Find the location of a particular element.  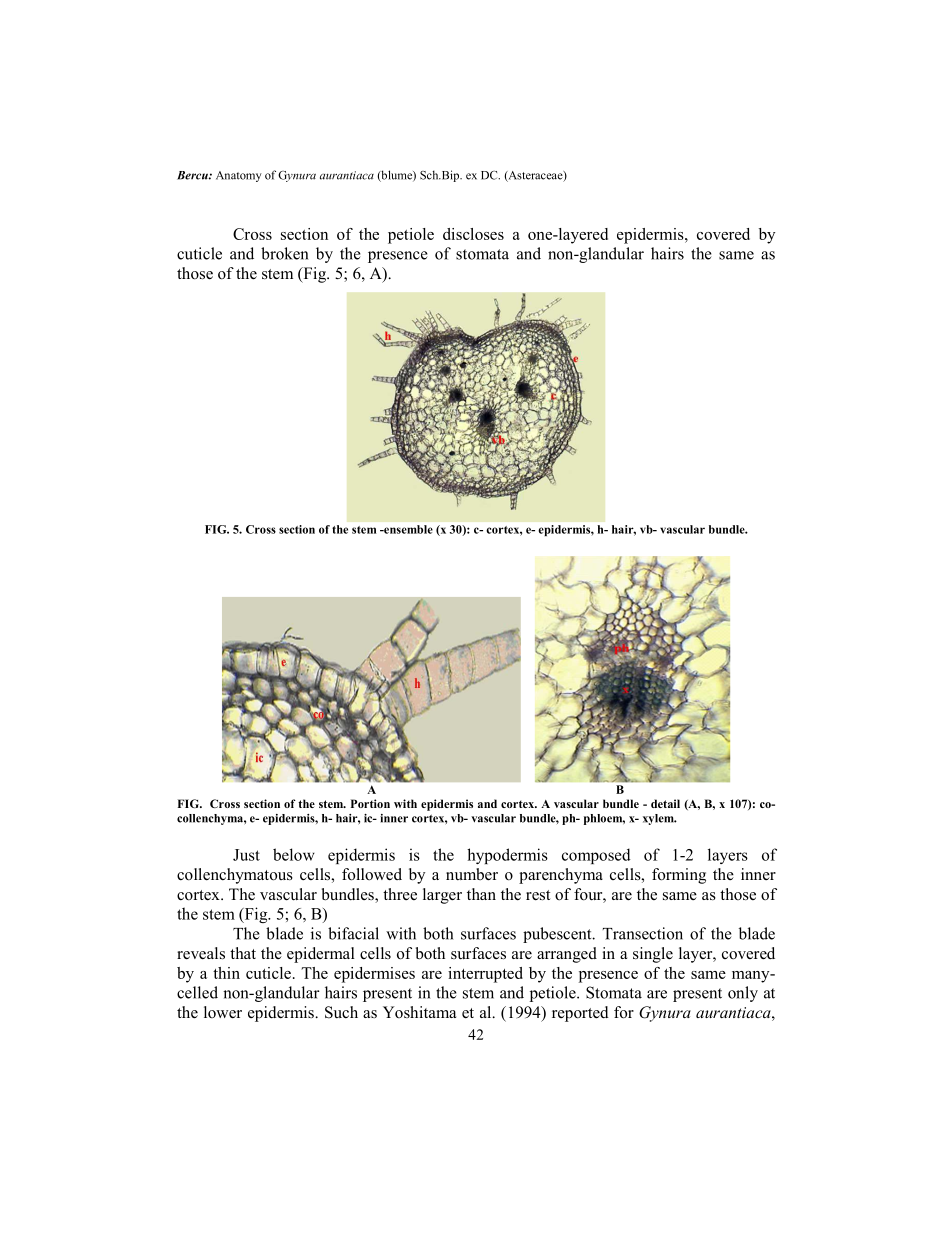

hypodermis is located at coordinates (507, 856).
